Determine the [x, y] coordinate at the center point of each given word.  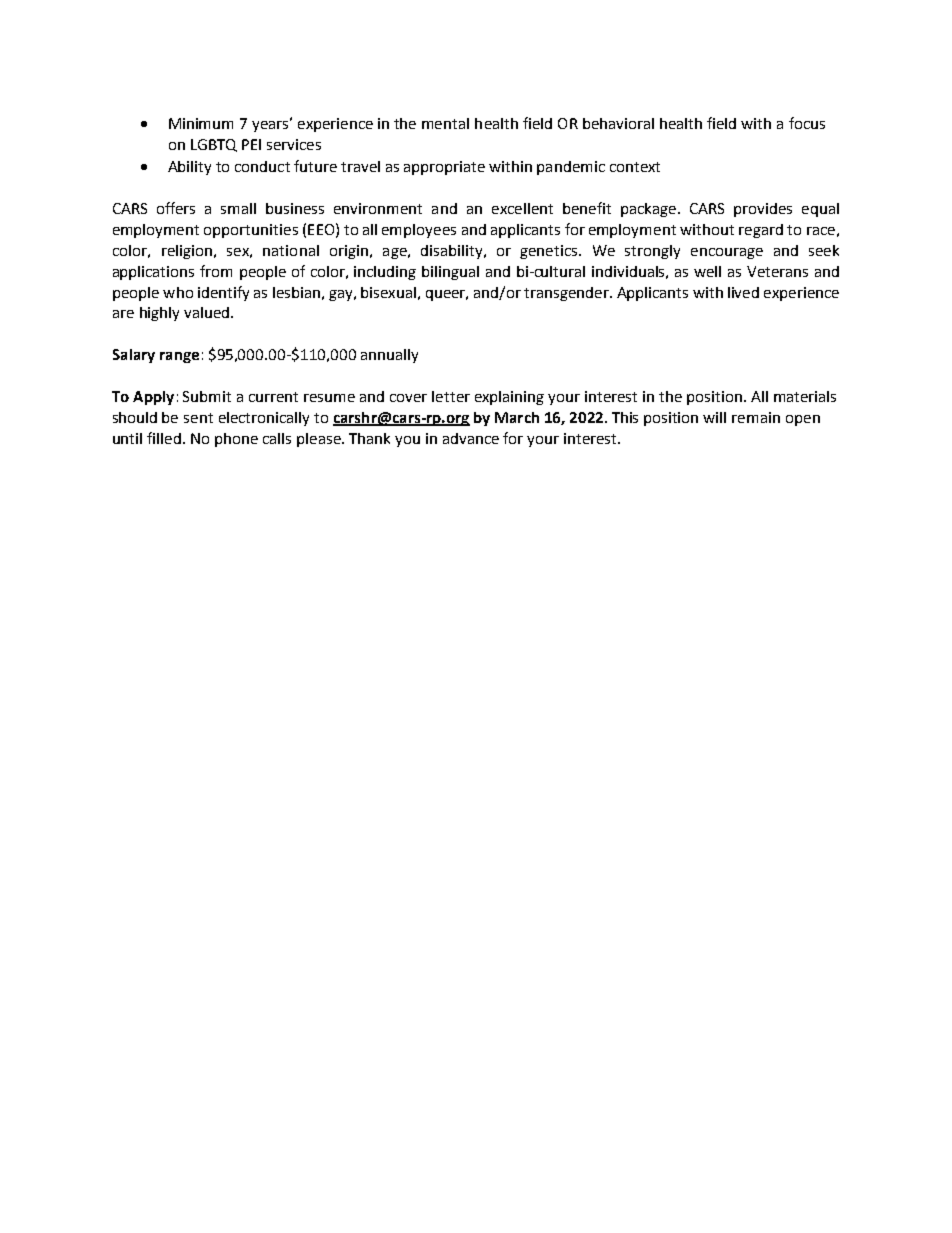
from [216, 271]
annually [389, 356]
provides [763, 210]
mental [445, 123]
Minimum [201, 123]
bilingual [450, 273]
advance [471, 438]
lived [743, 292]
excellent [522, 208]
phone [236, 440]
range [179, 357]
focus [807, 123]
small [238, 208]
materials [805, 396]
